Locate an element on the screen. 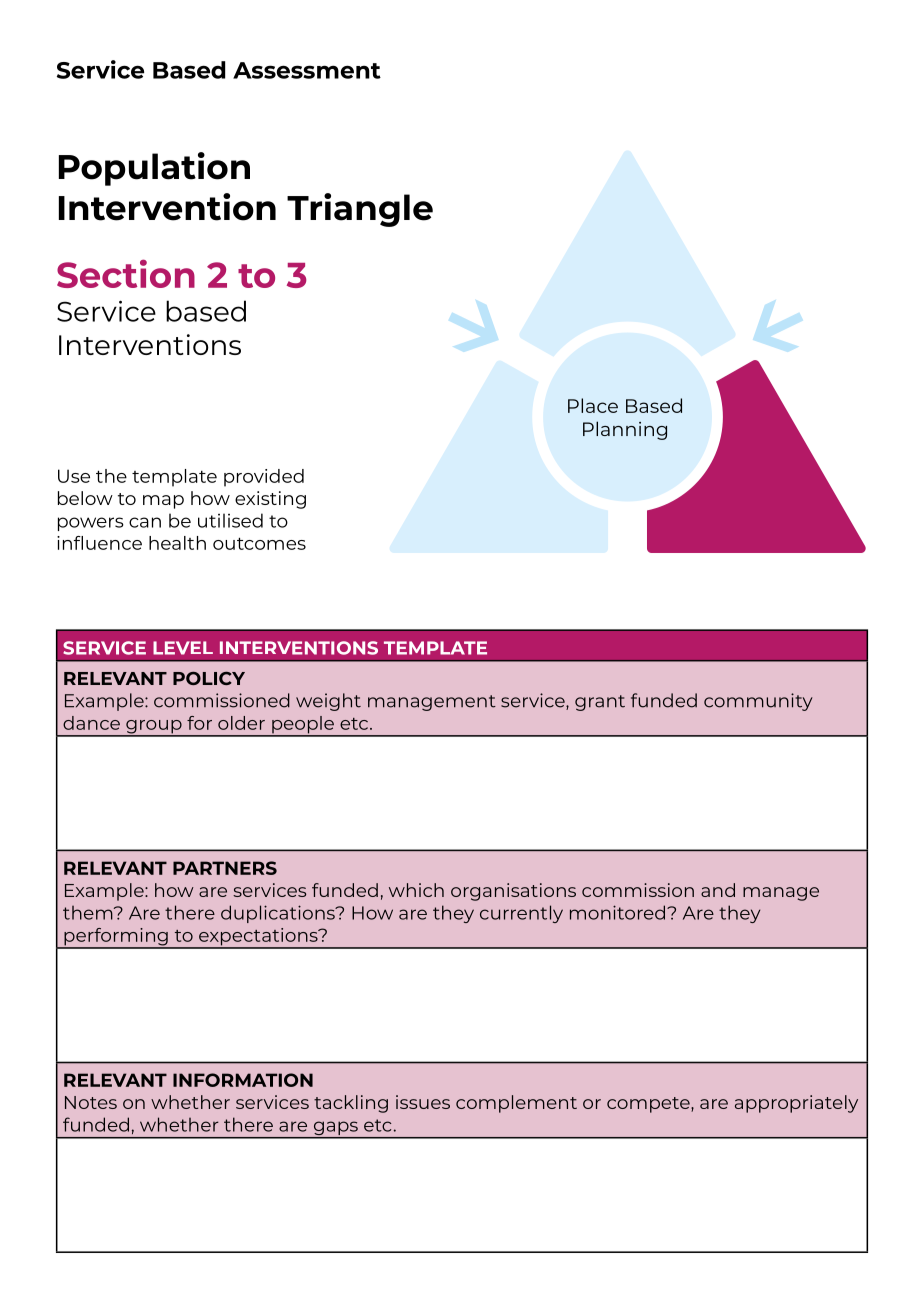  Population is located at coordinates (154, 169).
